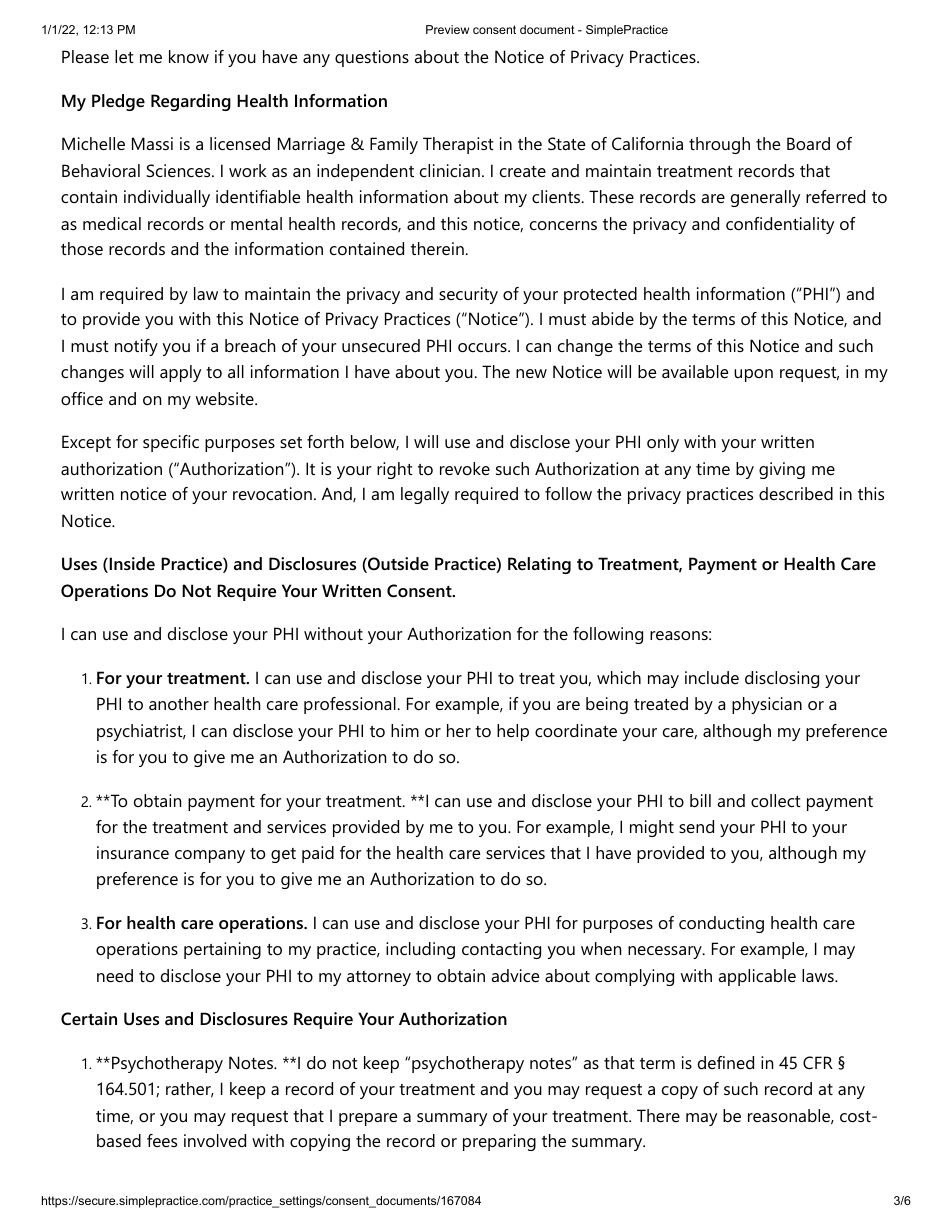  What do you see at coordinates (499, 1142) in the image?
I see `preparing` at bounding box center [499, 1142].
